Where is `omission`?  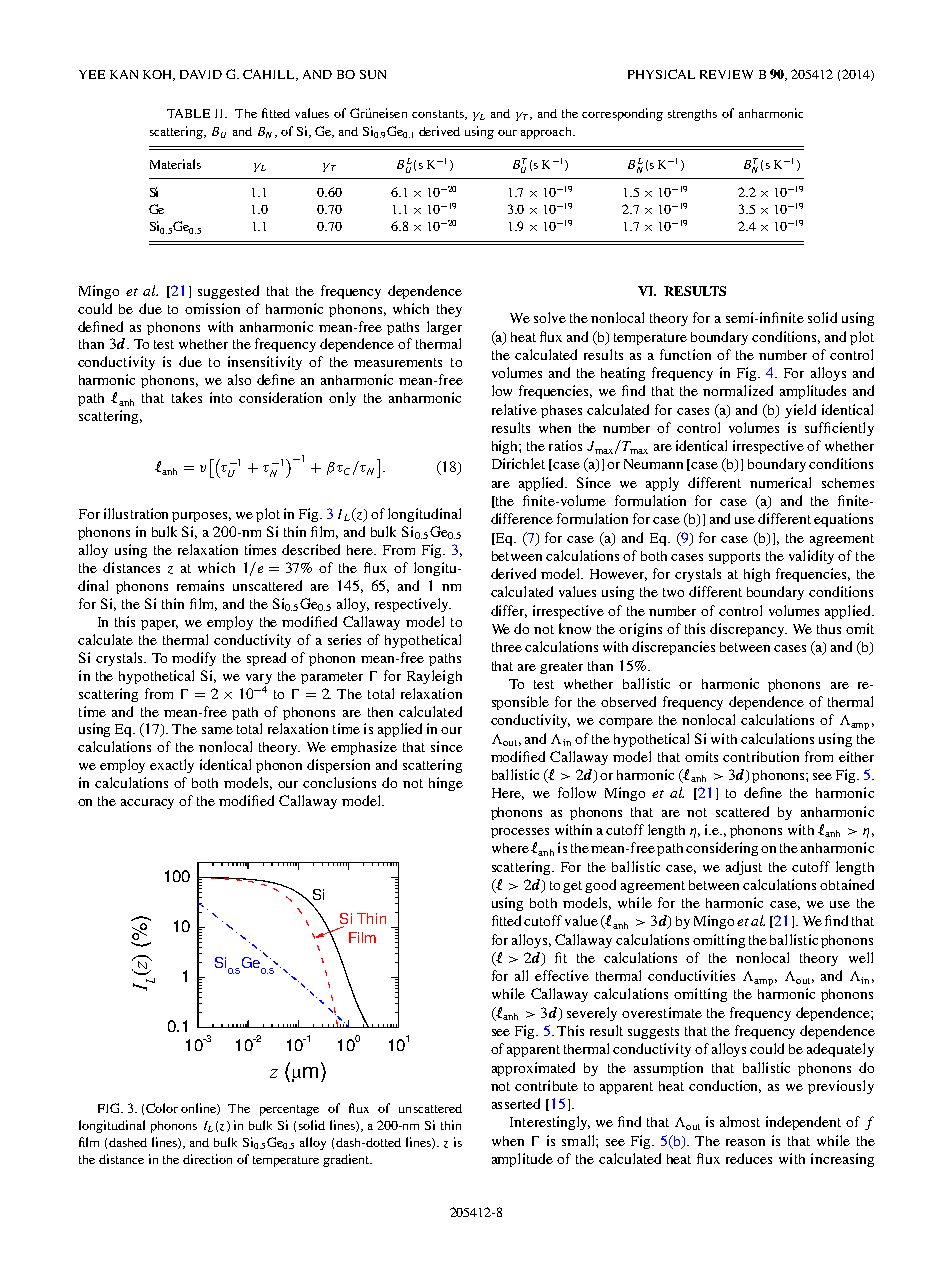
omission is located at coordinates (212, 308).
